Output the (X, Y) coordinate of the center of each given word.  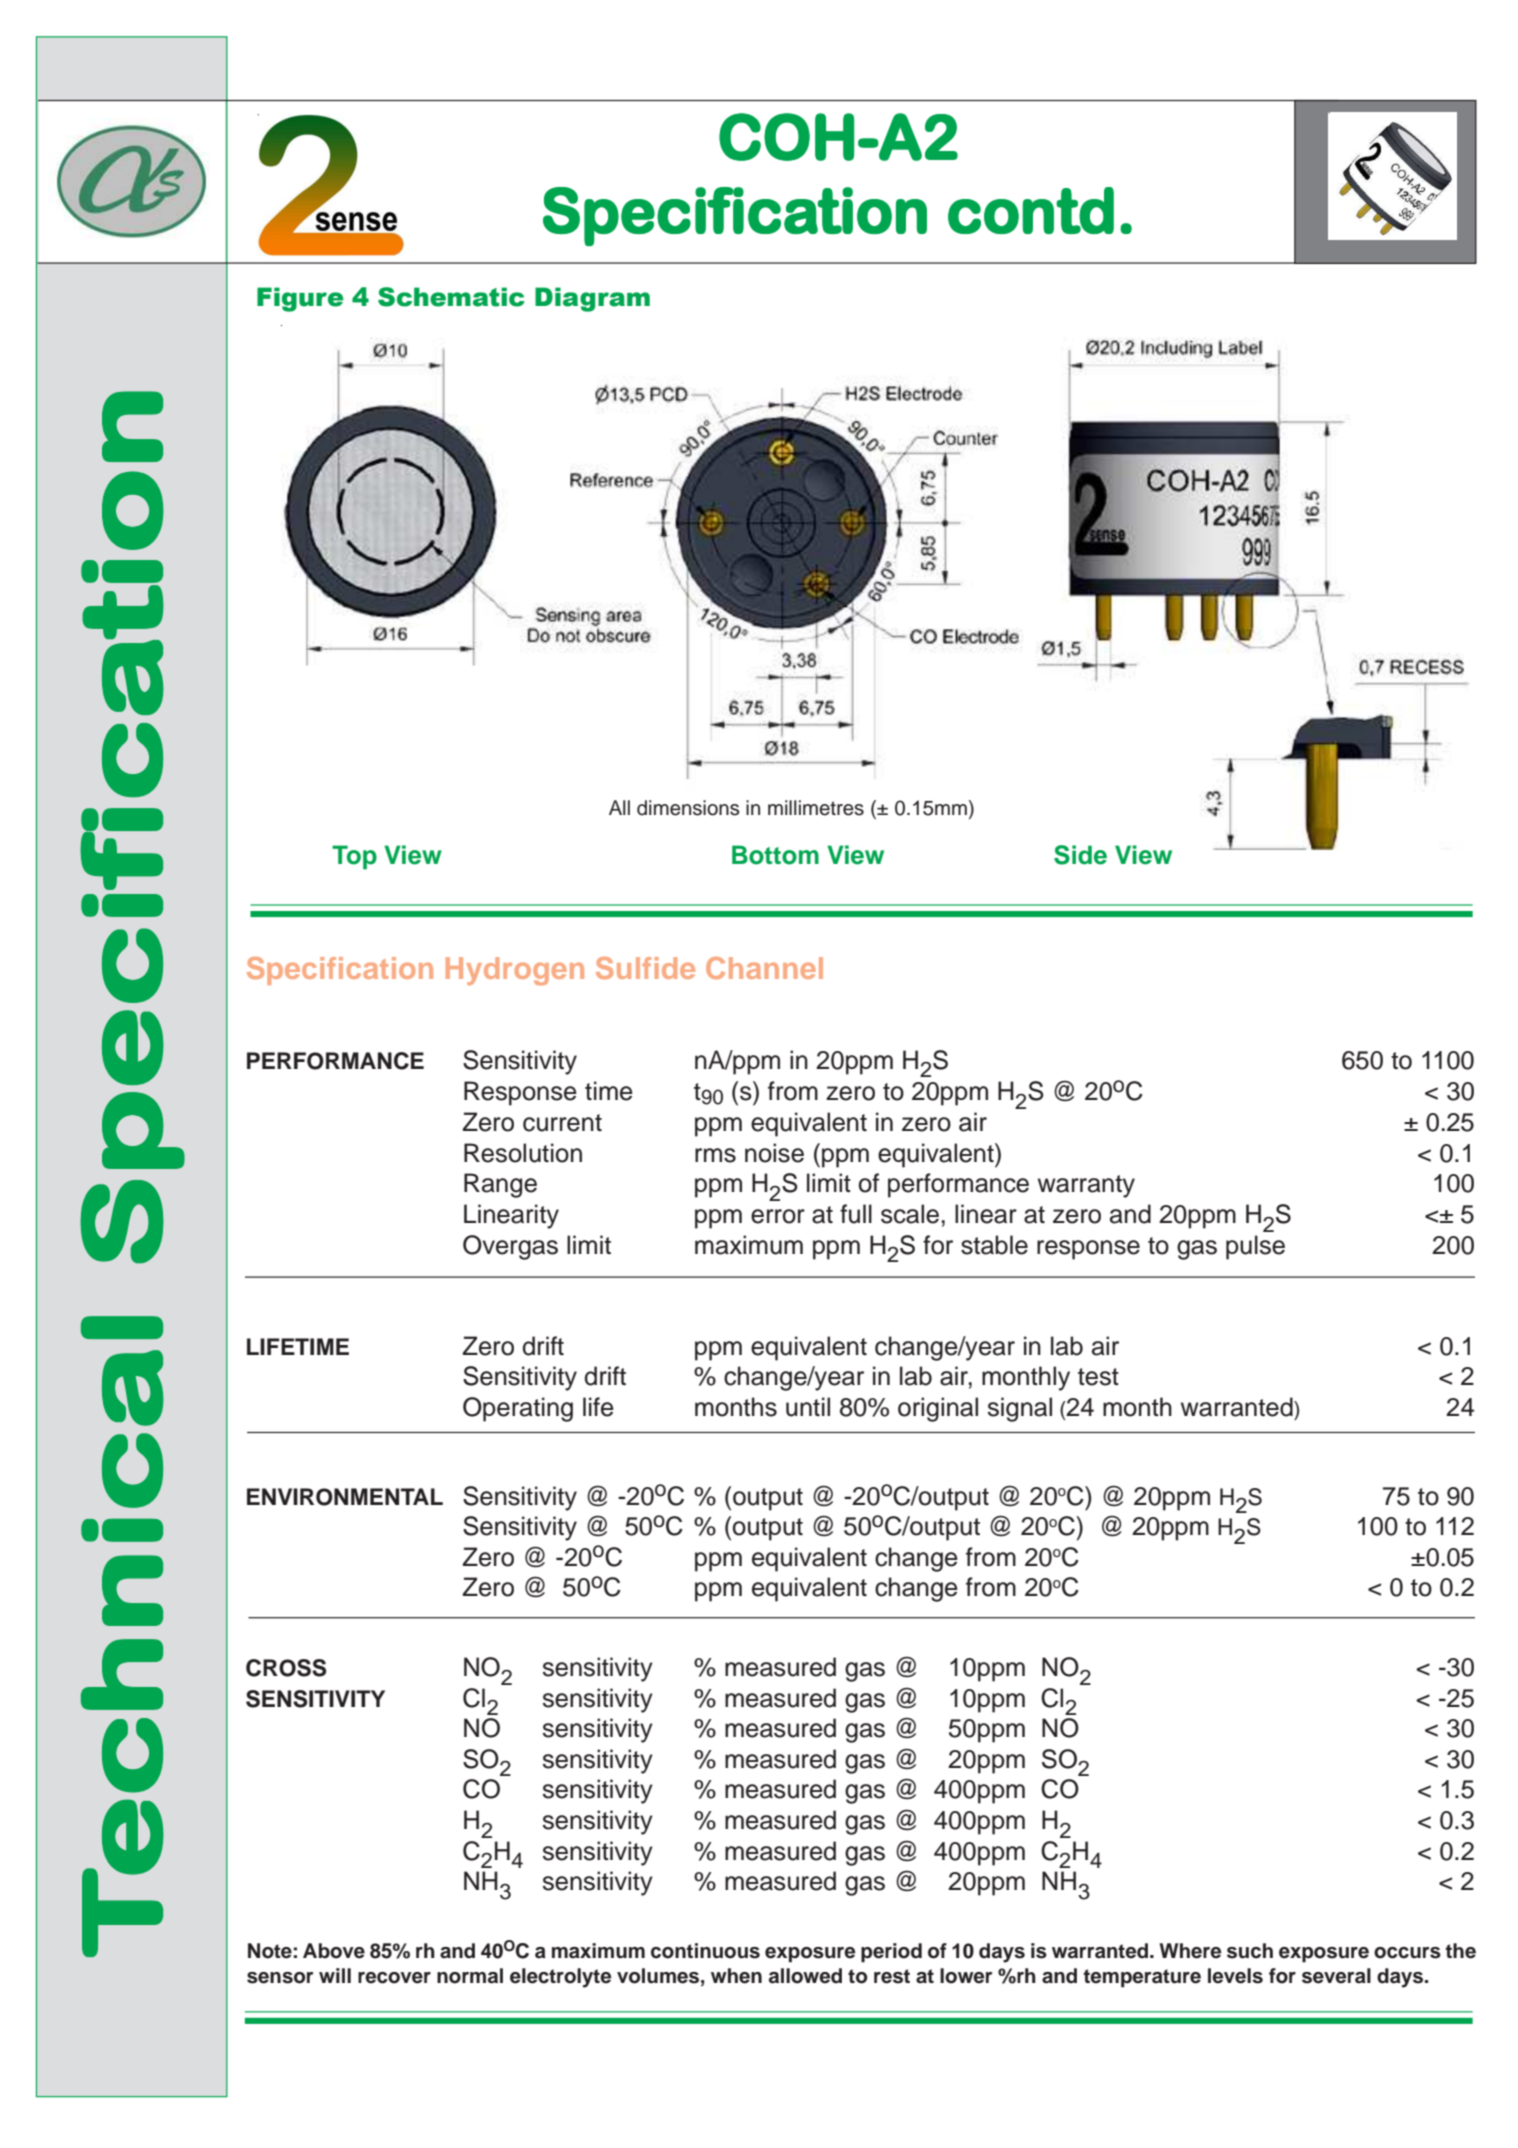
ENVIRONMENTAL (345, 1497)
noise (774, 1153)
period (891, 1953)
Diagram (592, 299)
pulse (1255, 1247)
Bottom (775, 855)
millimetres (816, 808)
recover (394, 1978)
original (938, 1409)
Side (1080, 855)
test (1098, 1377)
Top (354, 857)
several (1336, 1976)
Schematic (451, 297)
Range (500, 1185)
